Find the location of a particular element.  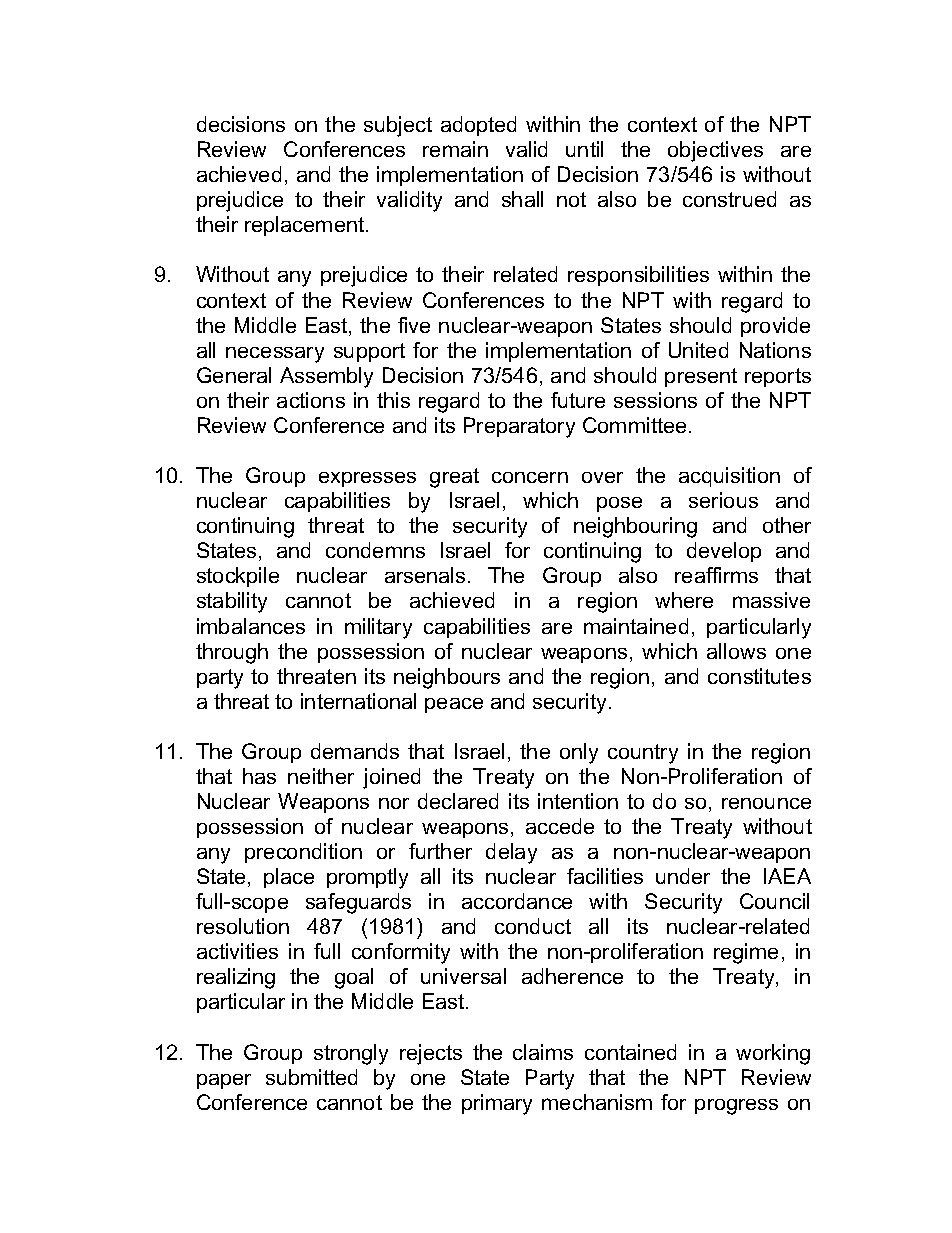

adopted is located at coordinates (478, 126).
